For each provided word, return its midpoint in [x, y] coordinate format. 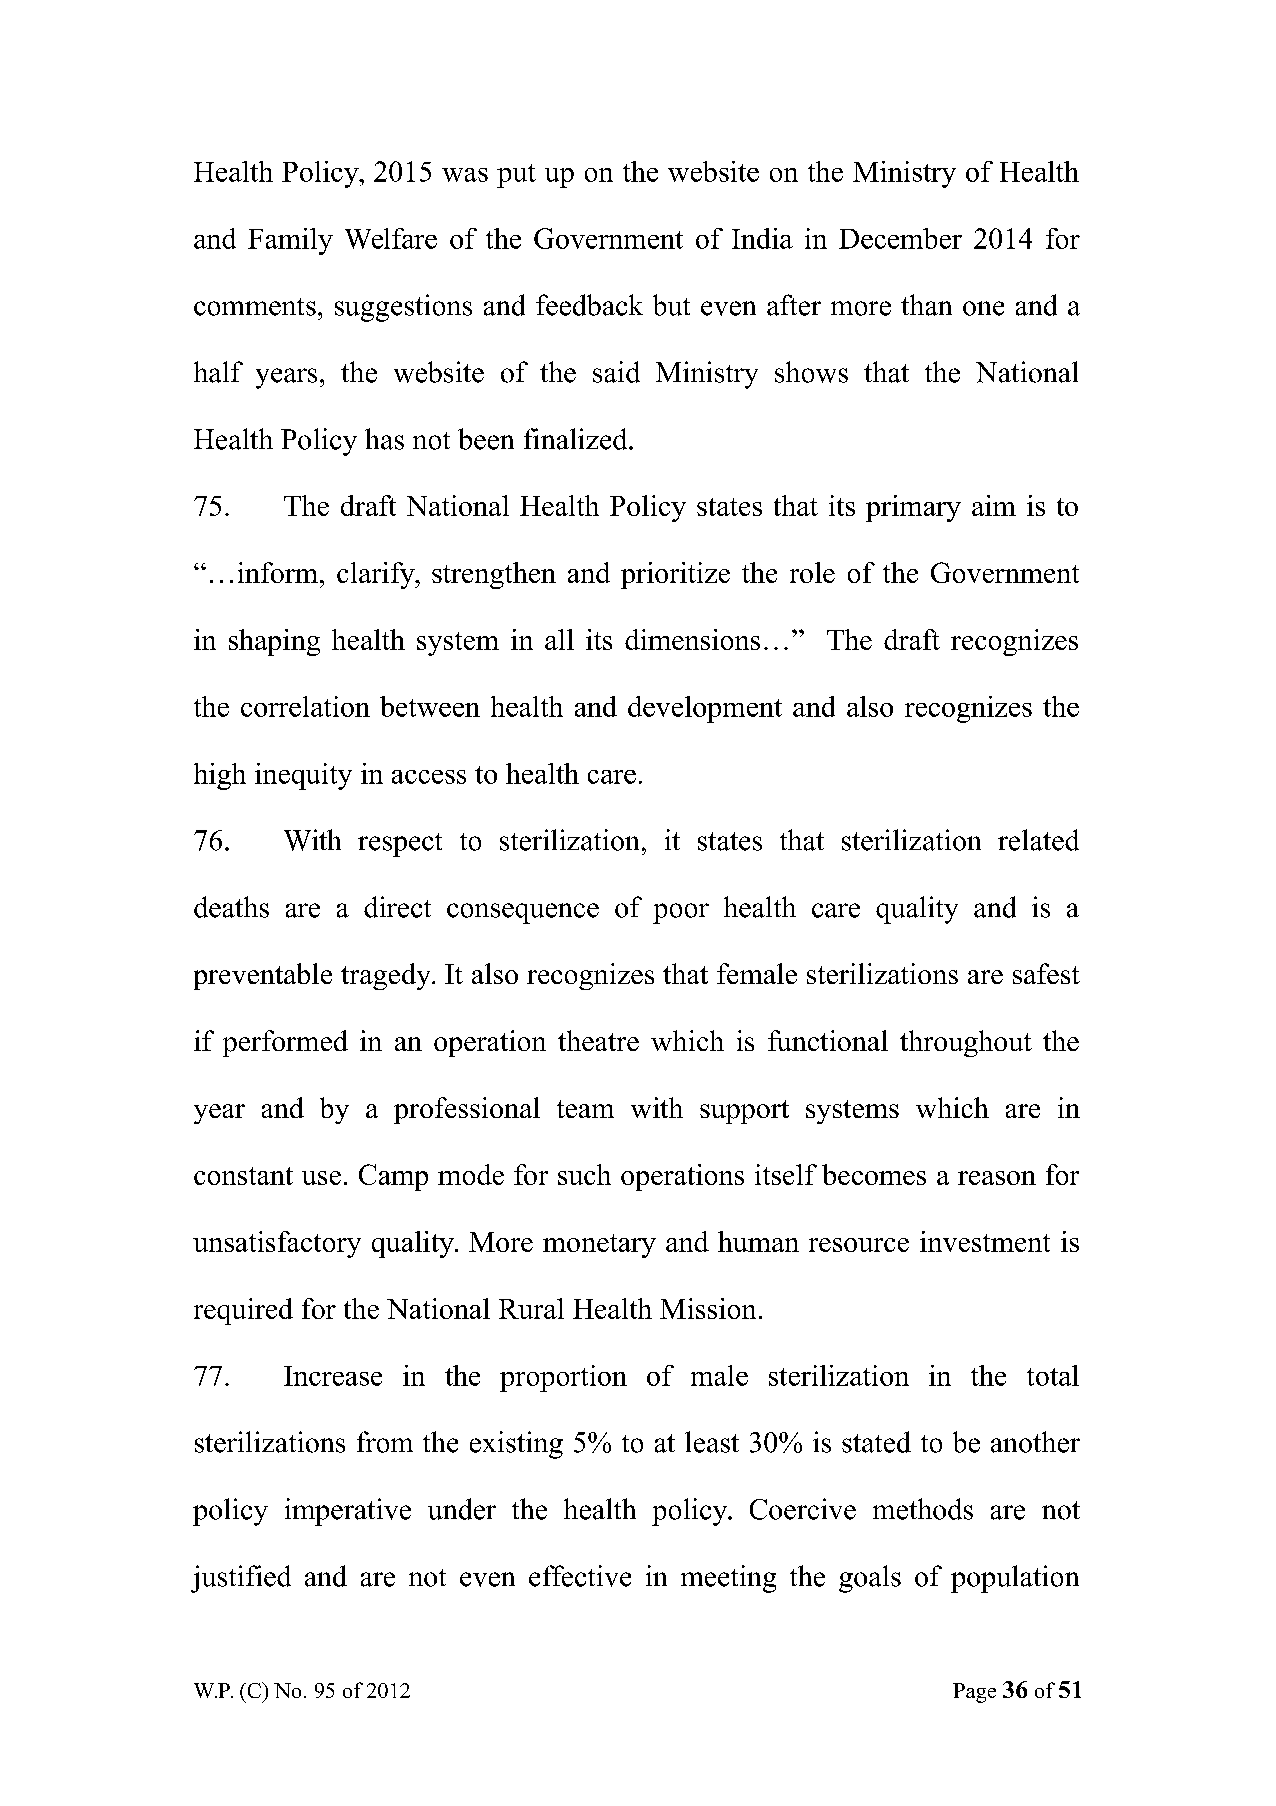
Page [974, 1693]
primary [913, 508]
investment [985, 1241]
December [900, 238]
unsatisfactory [277, 1244]
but [671, 305]
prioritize [675, 575]
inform [278, 572]
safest [1046, 973]
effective [580, 1576]
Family [290, 241]
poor [681, 913]
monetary [599, 1246]
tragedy [387, 976]
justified [241, 1579]
